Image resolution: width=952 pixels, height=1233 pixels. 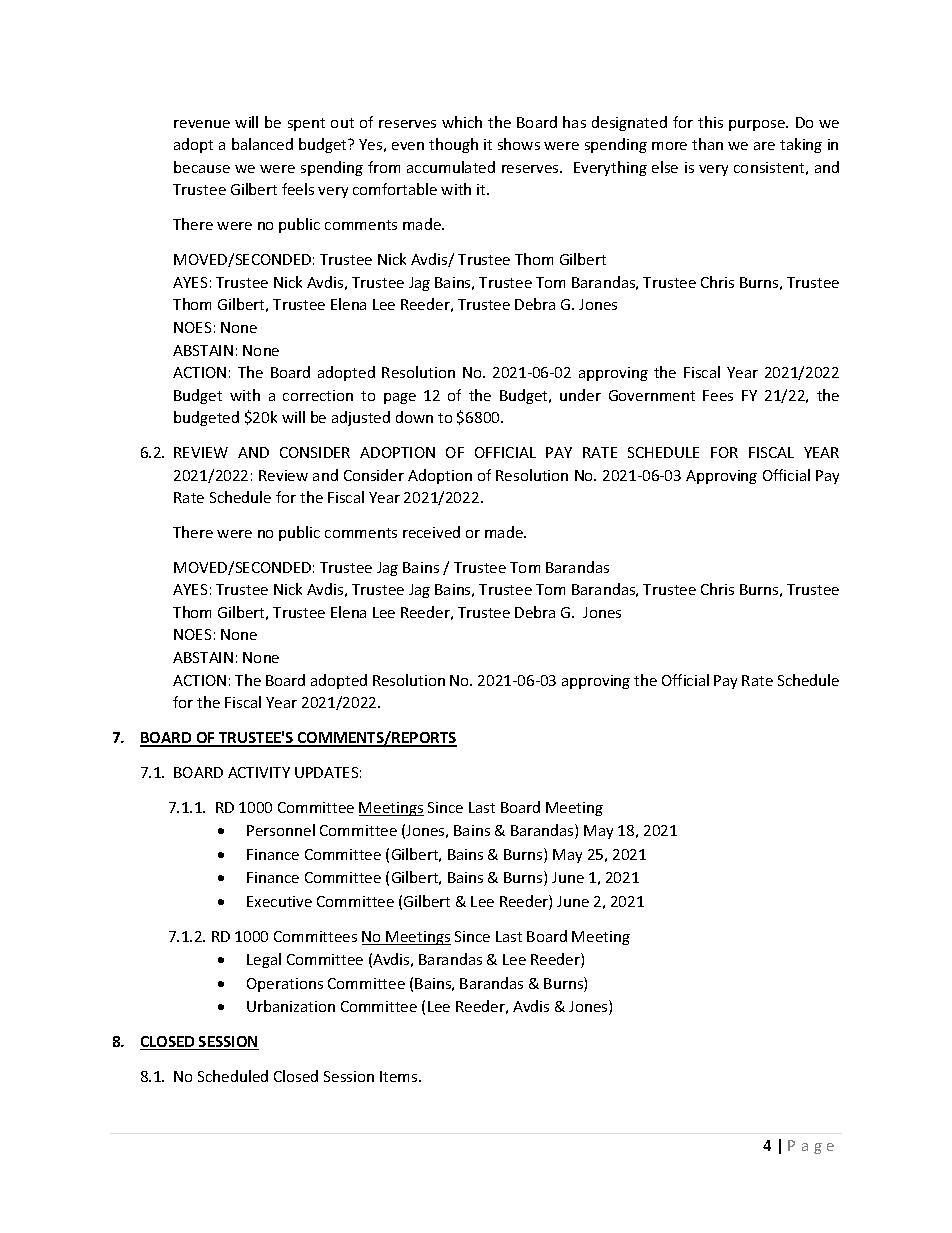 What do you see at coordinates (414, 417) in the document?
I see `down` at bounding box center [414, 417].
